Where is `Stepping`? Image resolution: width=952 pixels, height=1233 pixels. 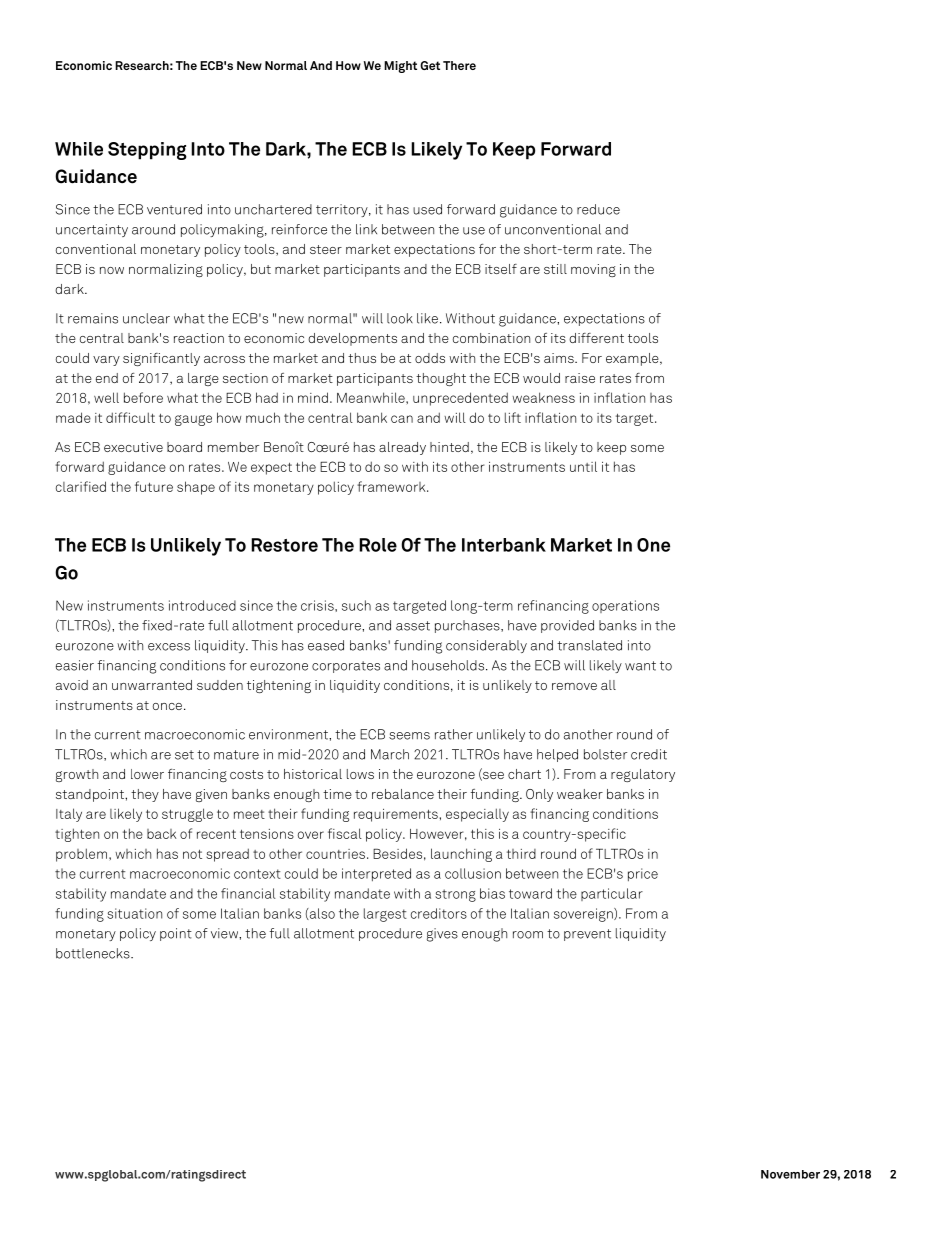 Stepping is located at coordinates (147, 151).
